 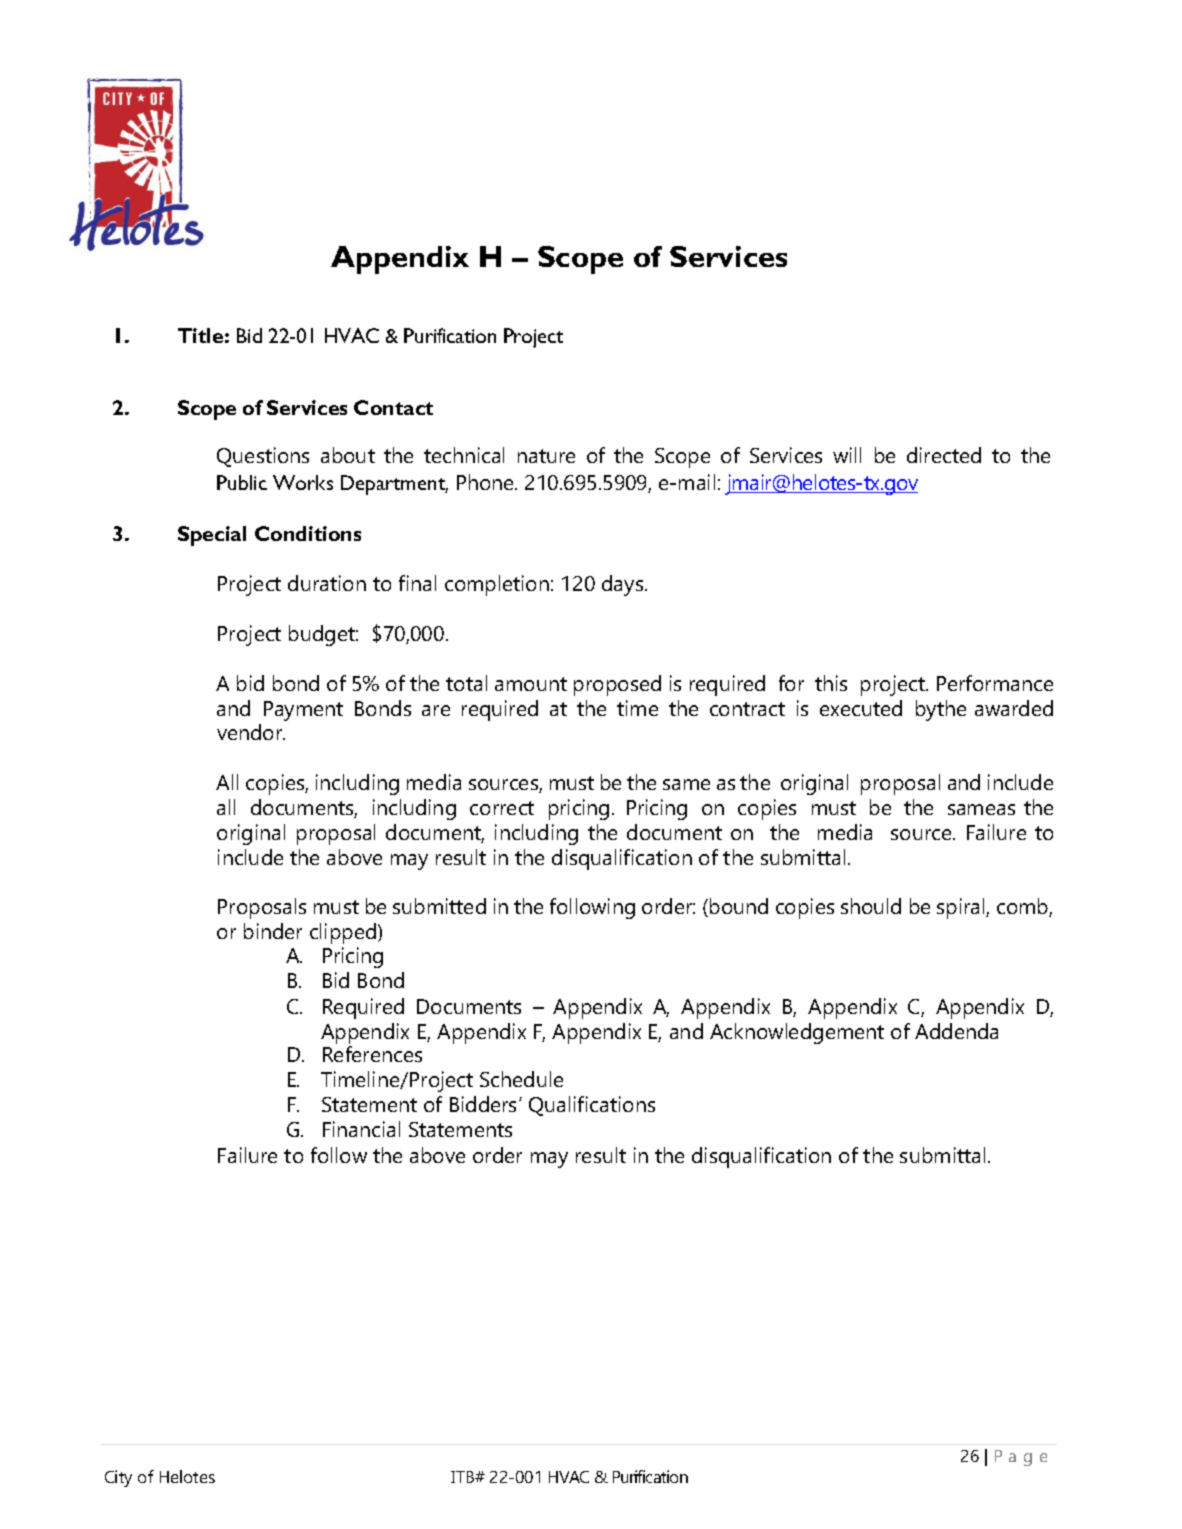 I want to click on submitted, so click(x=439, y=906).
